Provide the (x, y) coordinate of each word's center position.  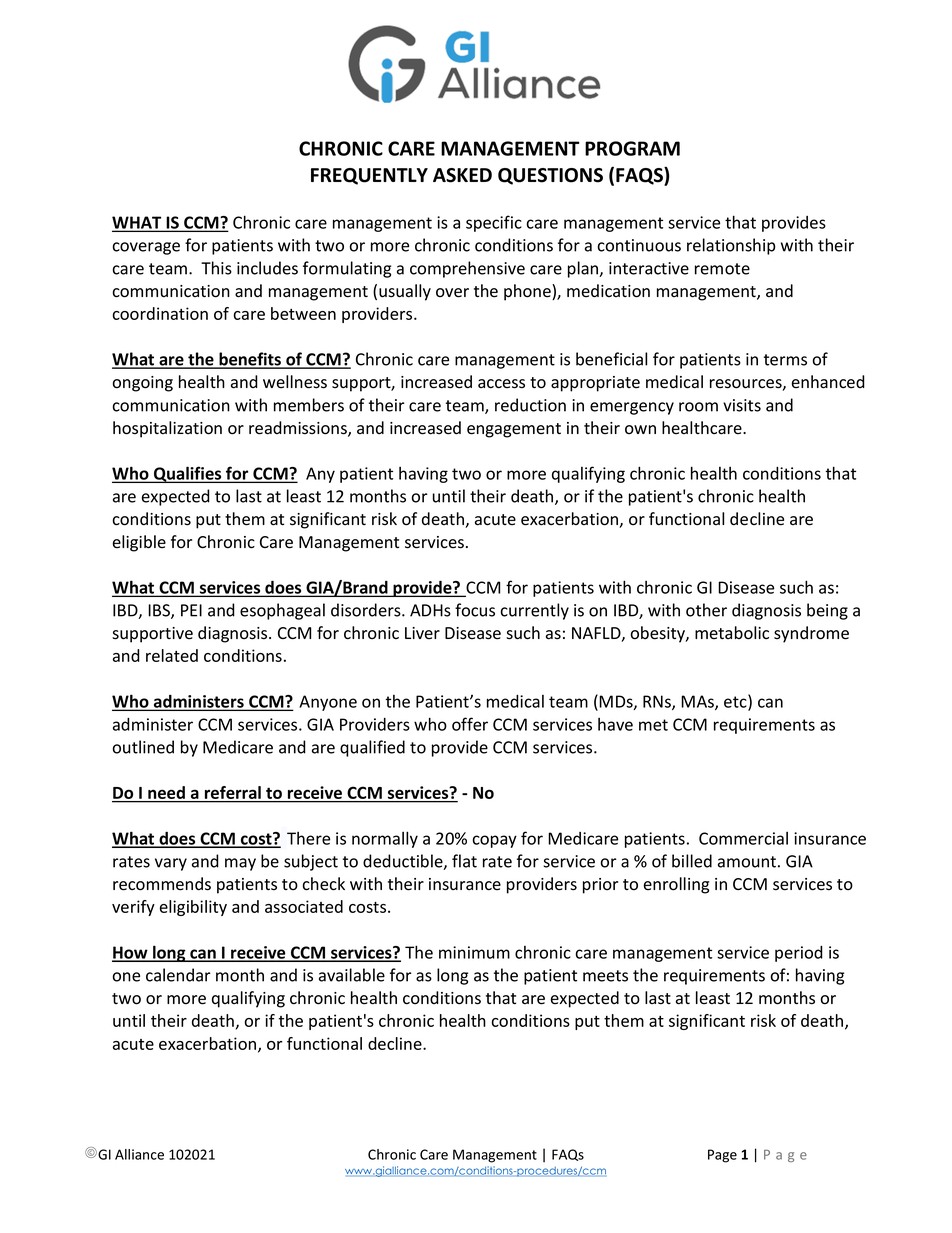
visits (742, 405)
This (216, 268)
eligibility (193, 908)
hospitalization (167, 429)
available (352, 975)
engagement (514, 430)
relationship (731, 246)
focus (475, 610)
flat (464, 861)
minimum (474, 952)
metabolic (732, 633)
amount (747, 862)
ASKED (462, 175)
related (172, 655)
